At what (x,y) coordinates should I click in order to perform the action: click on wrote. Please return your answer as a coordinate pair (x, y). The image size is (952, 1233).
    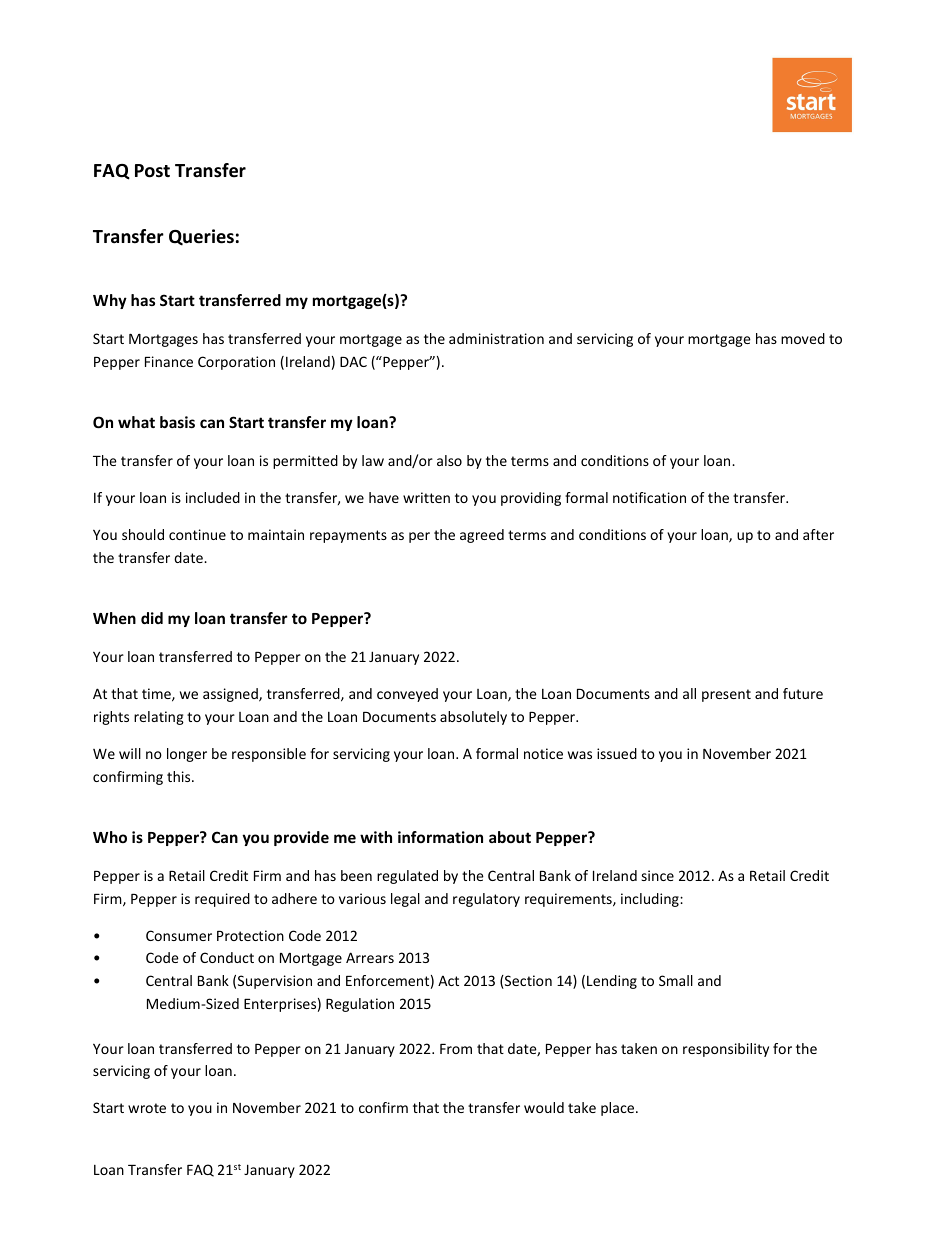
    Looking at the image, I should click on (147, 1108).
